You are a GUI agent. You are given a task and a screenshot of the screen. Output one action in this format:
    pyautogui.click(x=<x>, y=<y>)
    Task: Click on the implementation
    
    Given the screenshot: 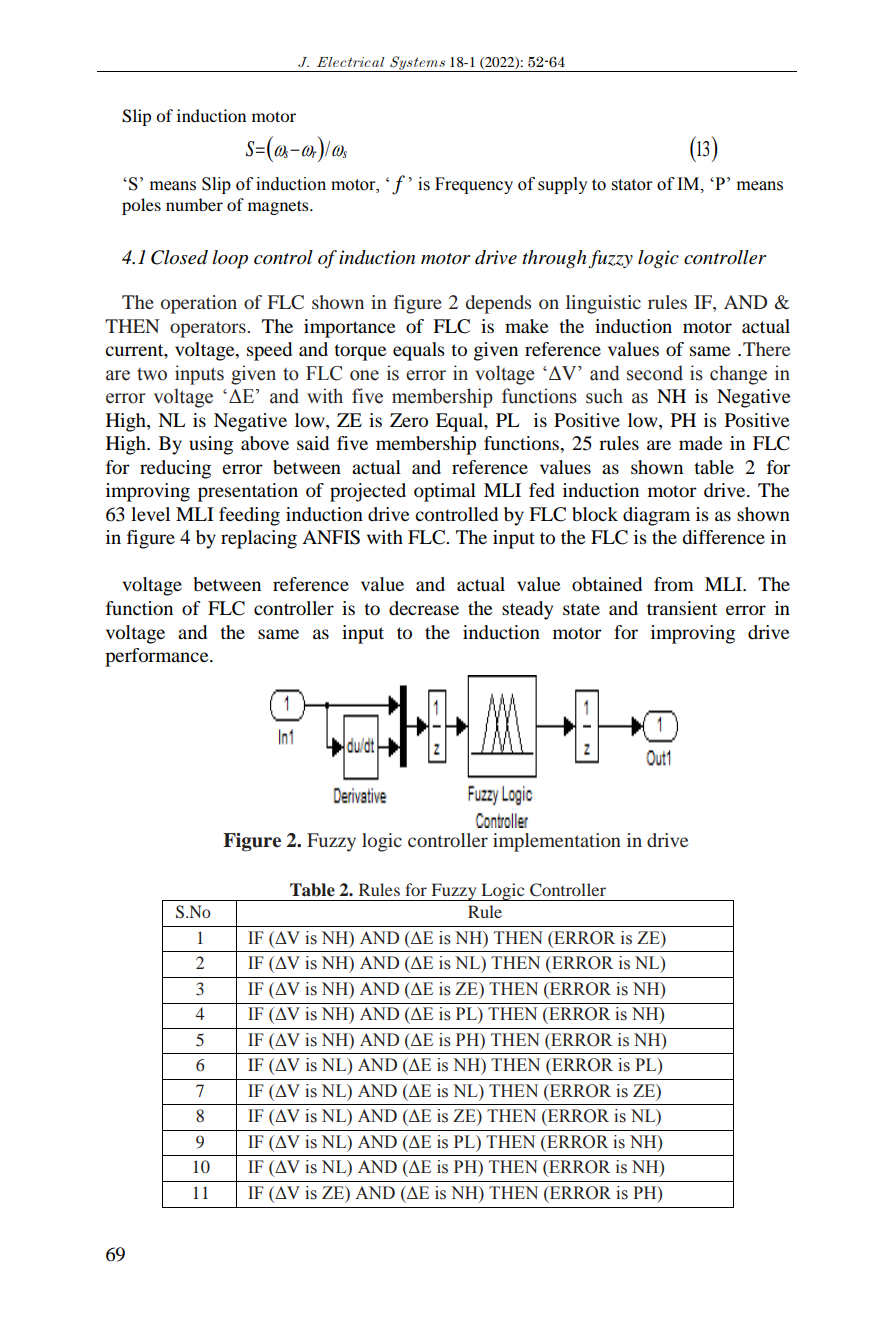 What is the action you would take?
    pyautogui.click(x=557, y=842)
